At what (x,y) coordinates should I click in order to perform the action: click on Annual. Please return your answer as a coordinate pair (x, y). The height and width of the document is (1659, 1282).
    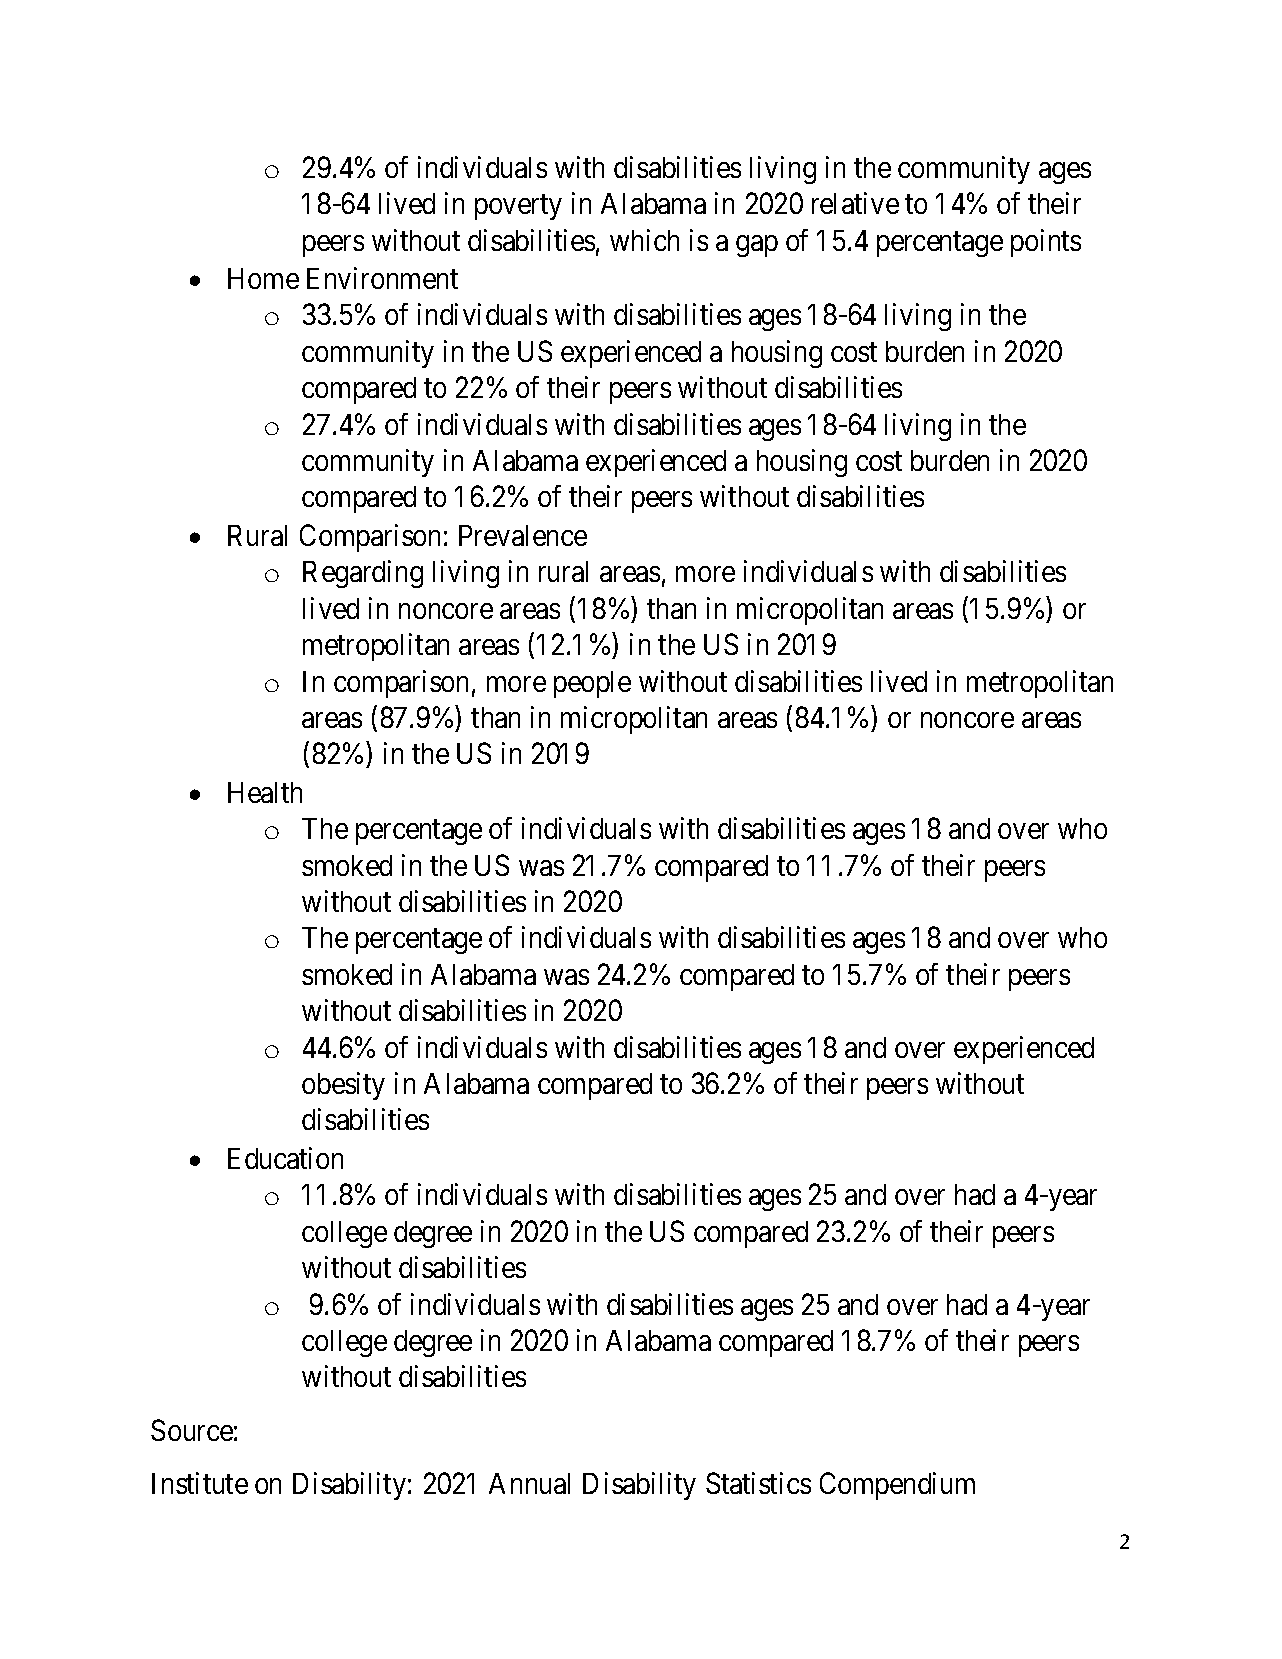
    Looking at the image, I should click on (529, 1483).
